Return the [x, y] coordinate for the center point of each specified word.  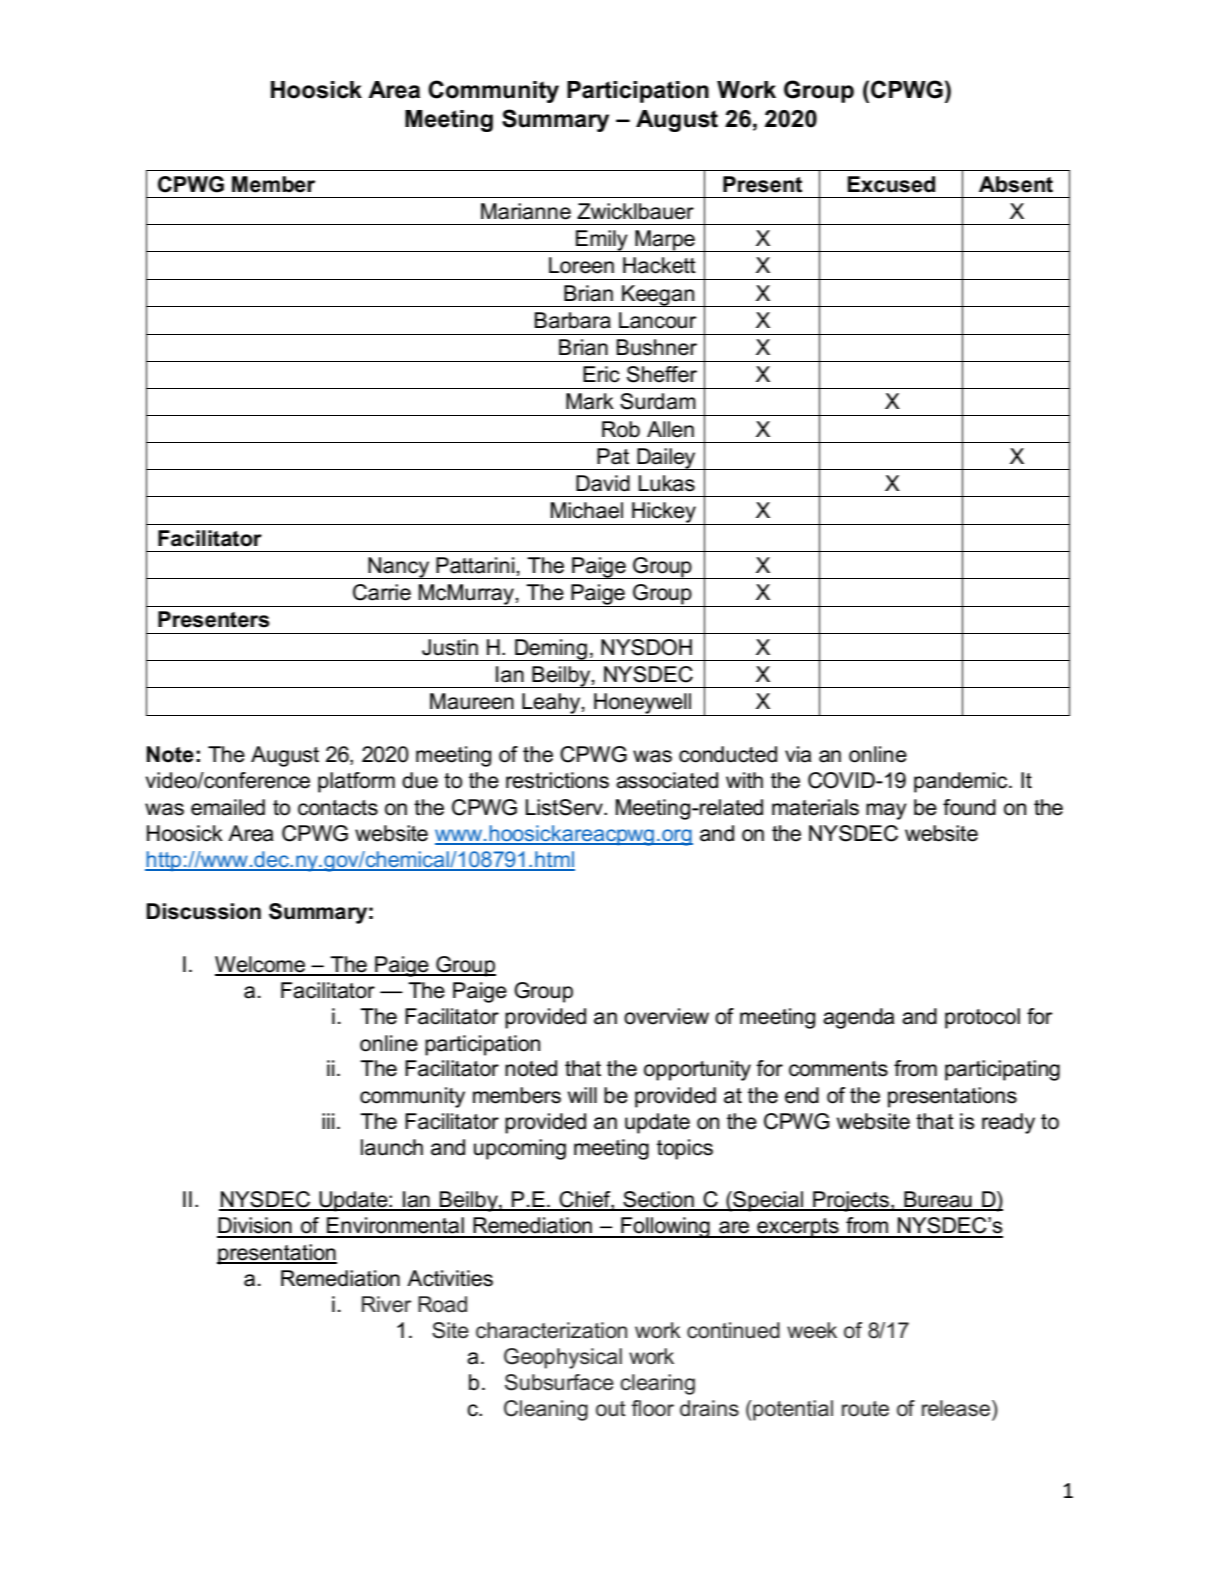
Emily [602, 241]
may [886, 811]
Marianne [526, 211]
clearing [657, 1384]
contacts [338, 808]
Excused [891, 184]
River [386, 1304]
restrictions [557, 780]
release [957, 1408]
